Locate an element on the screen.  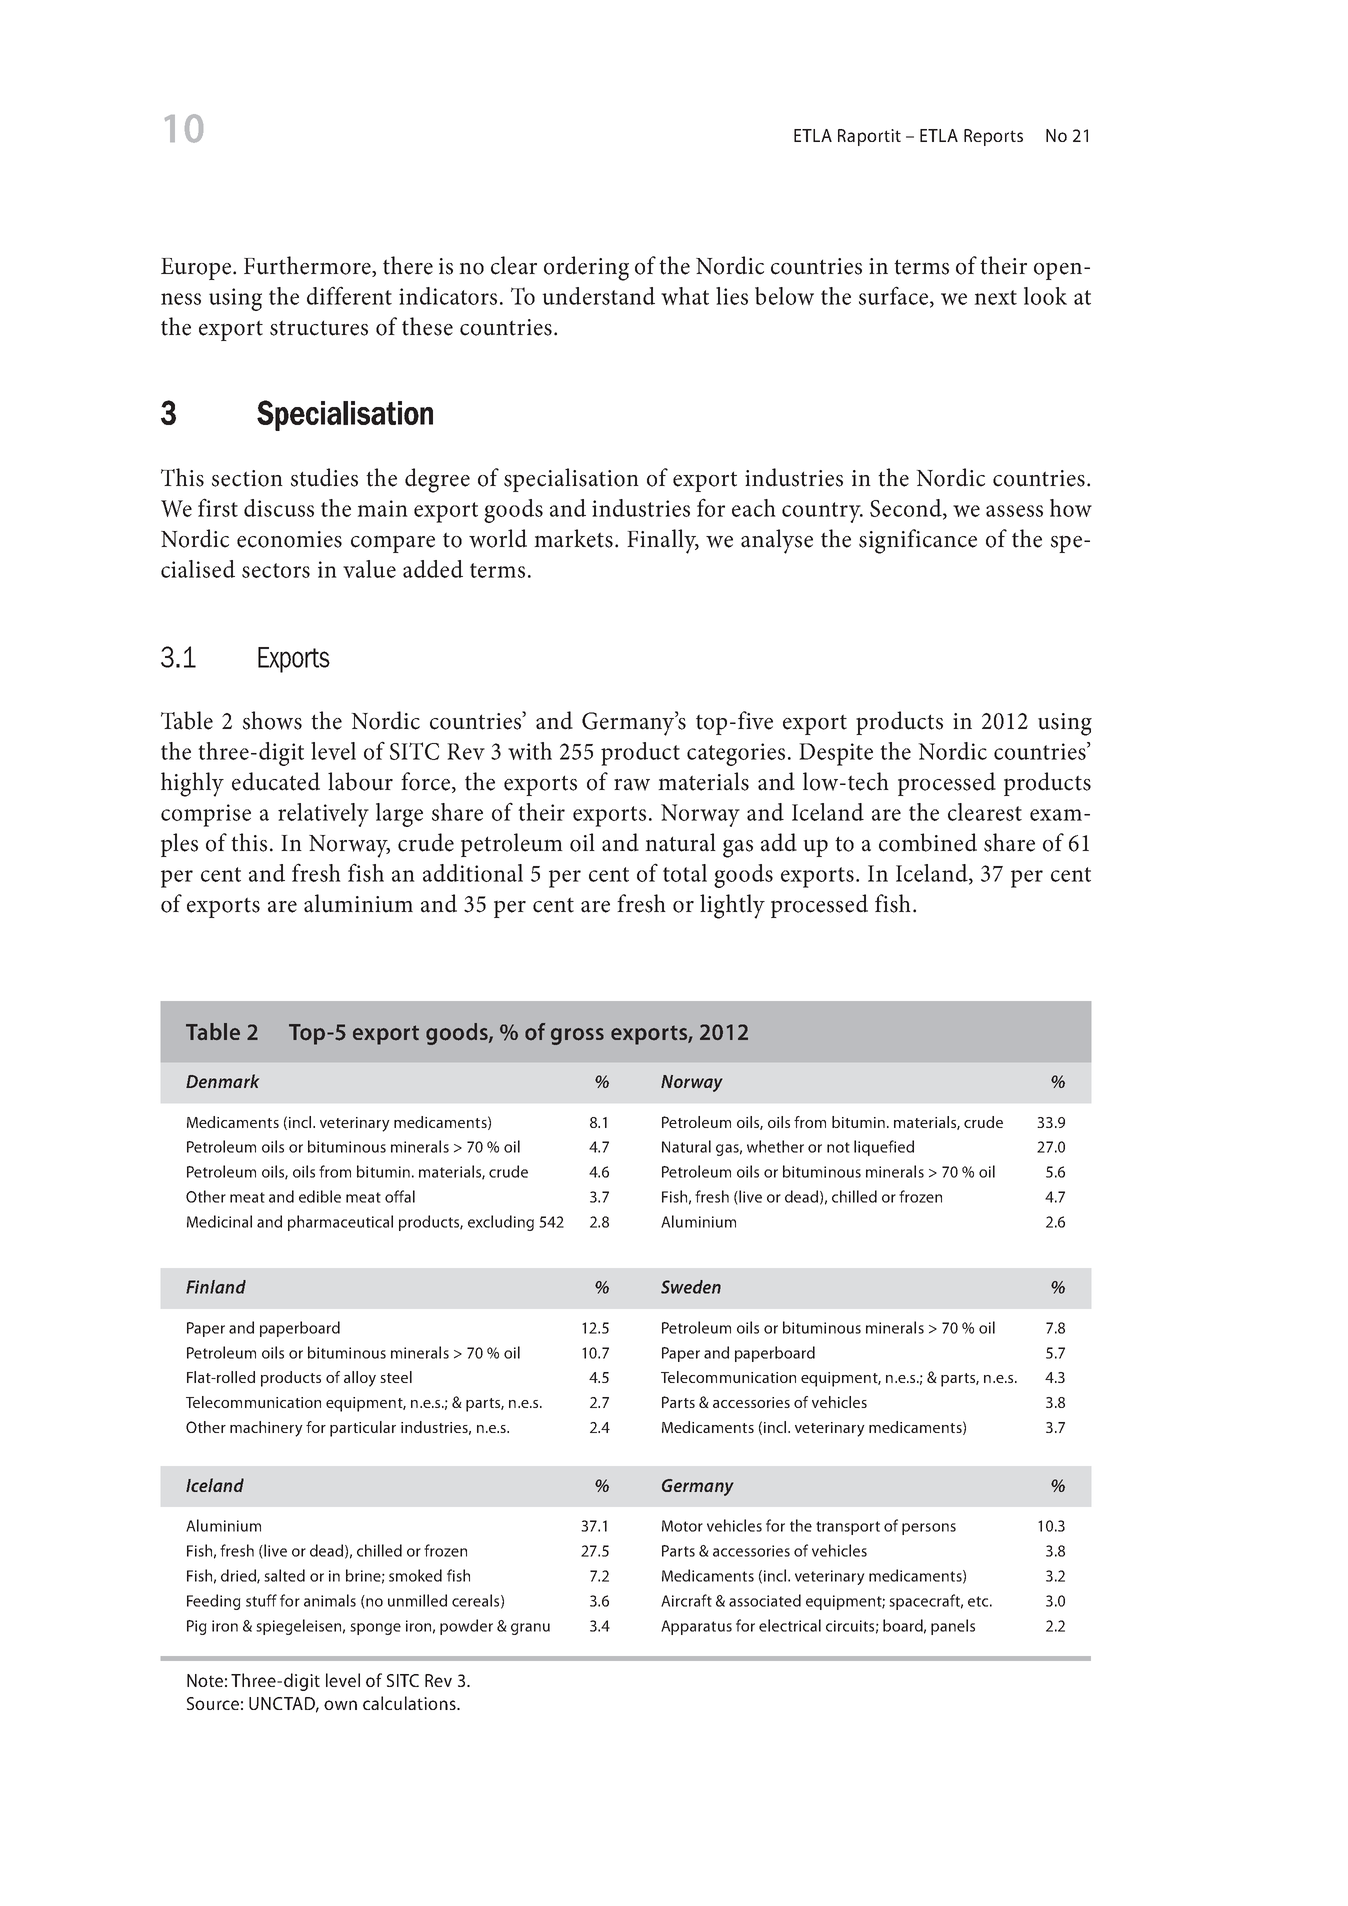
panels is located at coordinates (953, 1627).
